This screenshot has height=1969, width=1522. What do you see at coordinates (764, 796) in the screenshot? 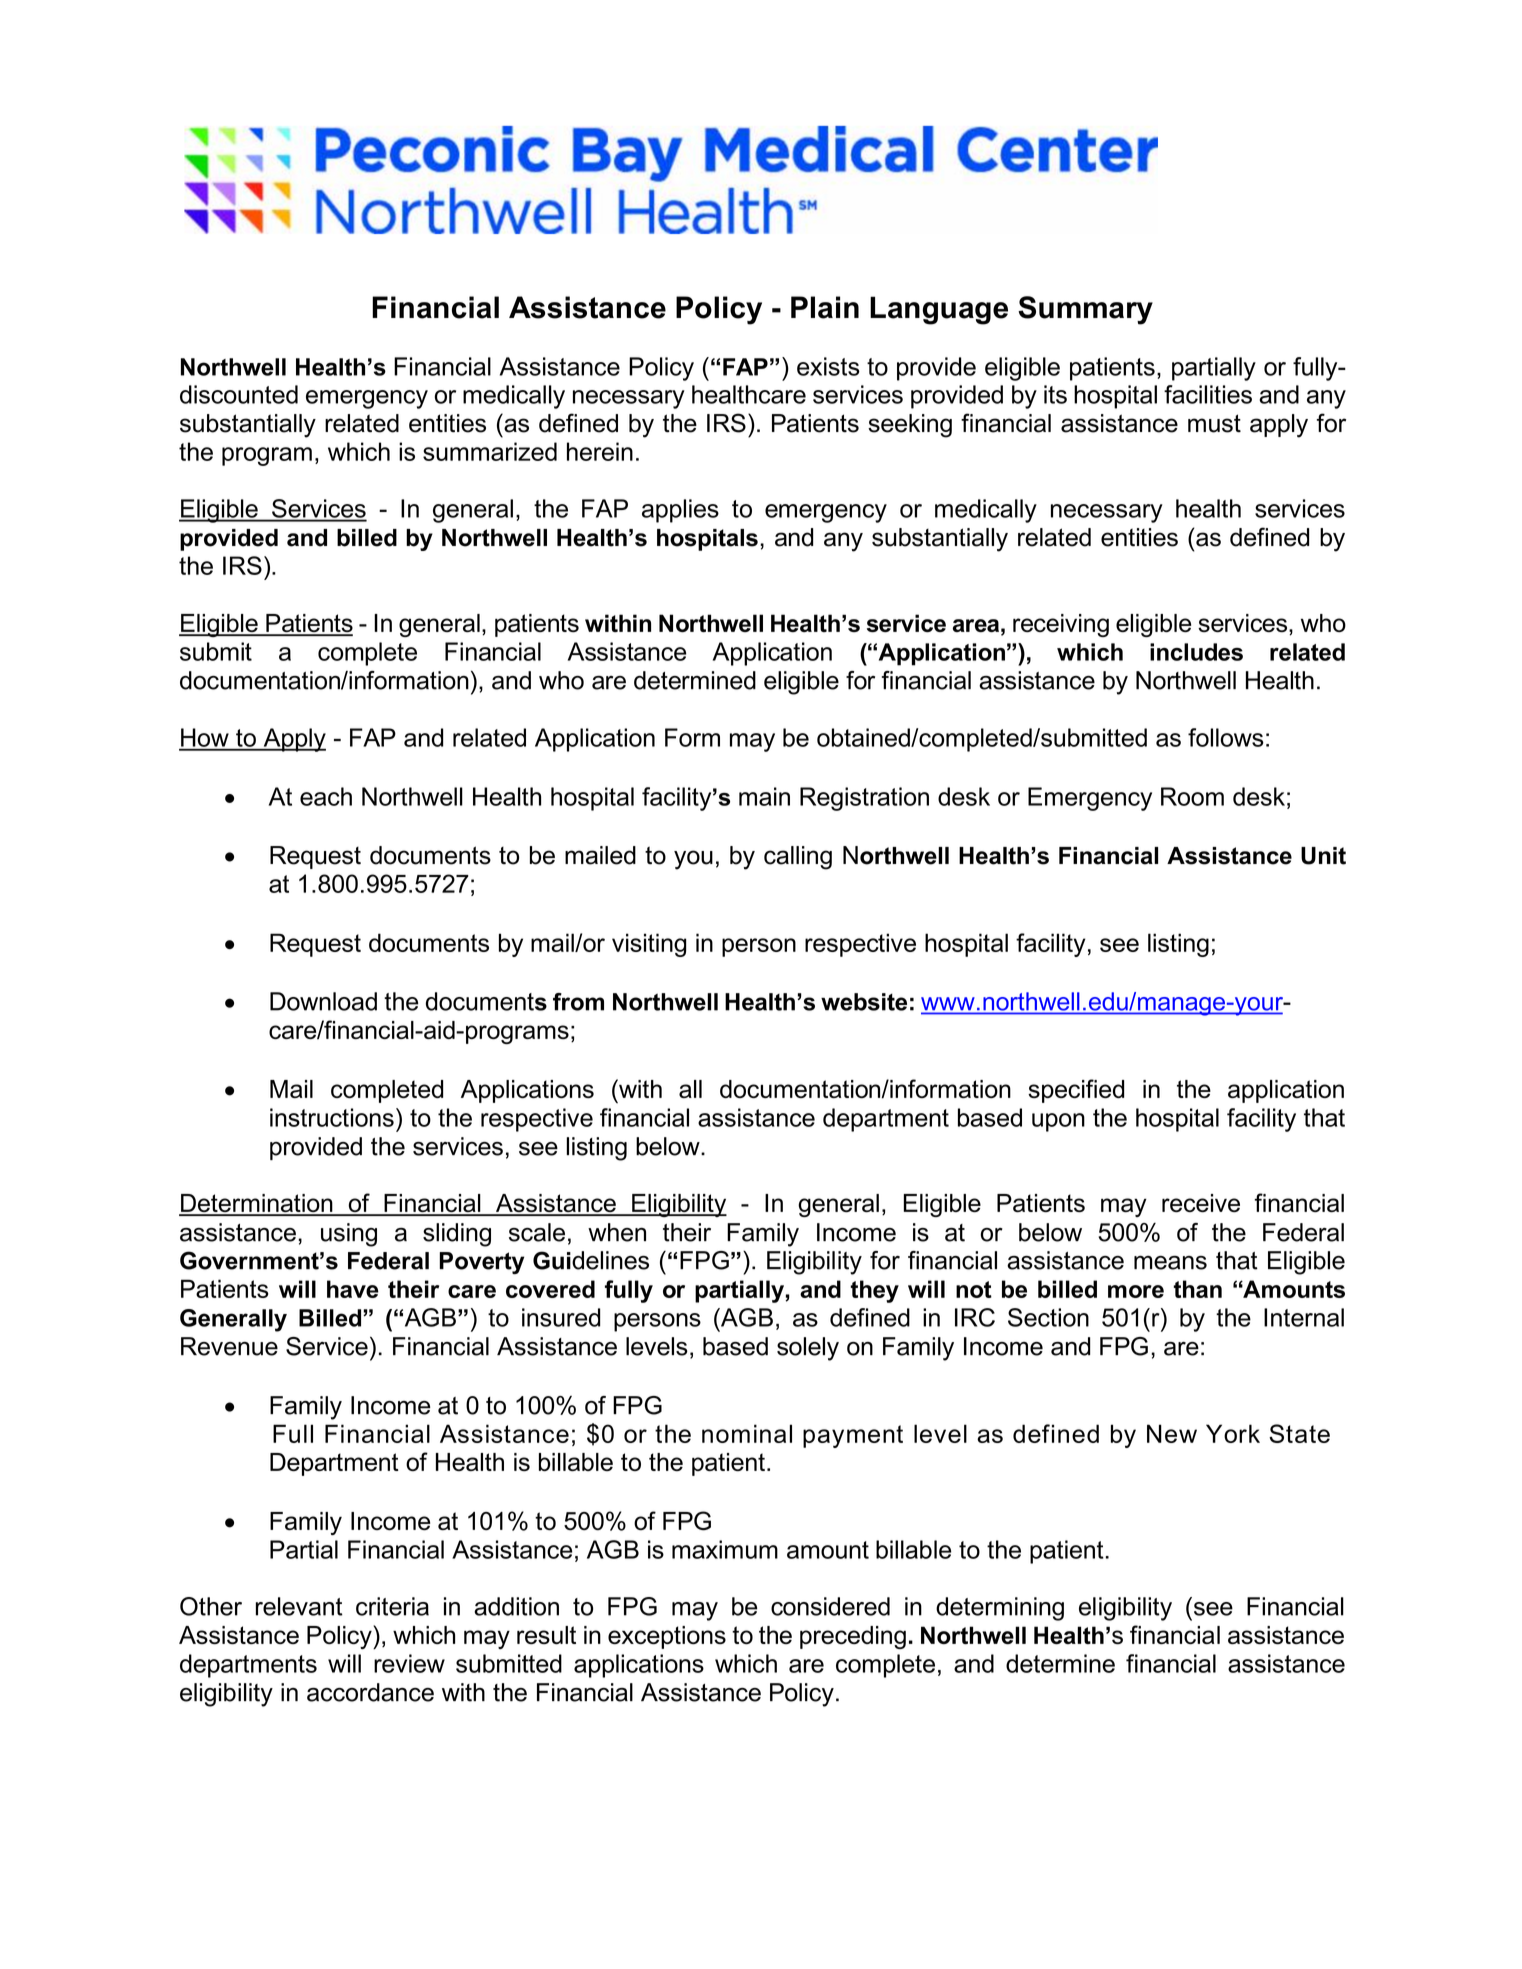
I see `main` at bounding box center [764, 796].
